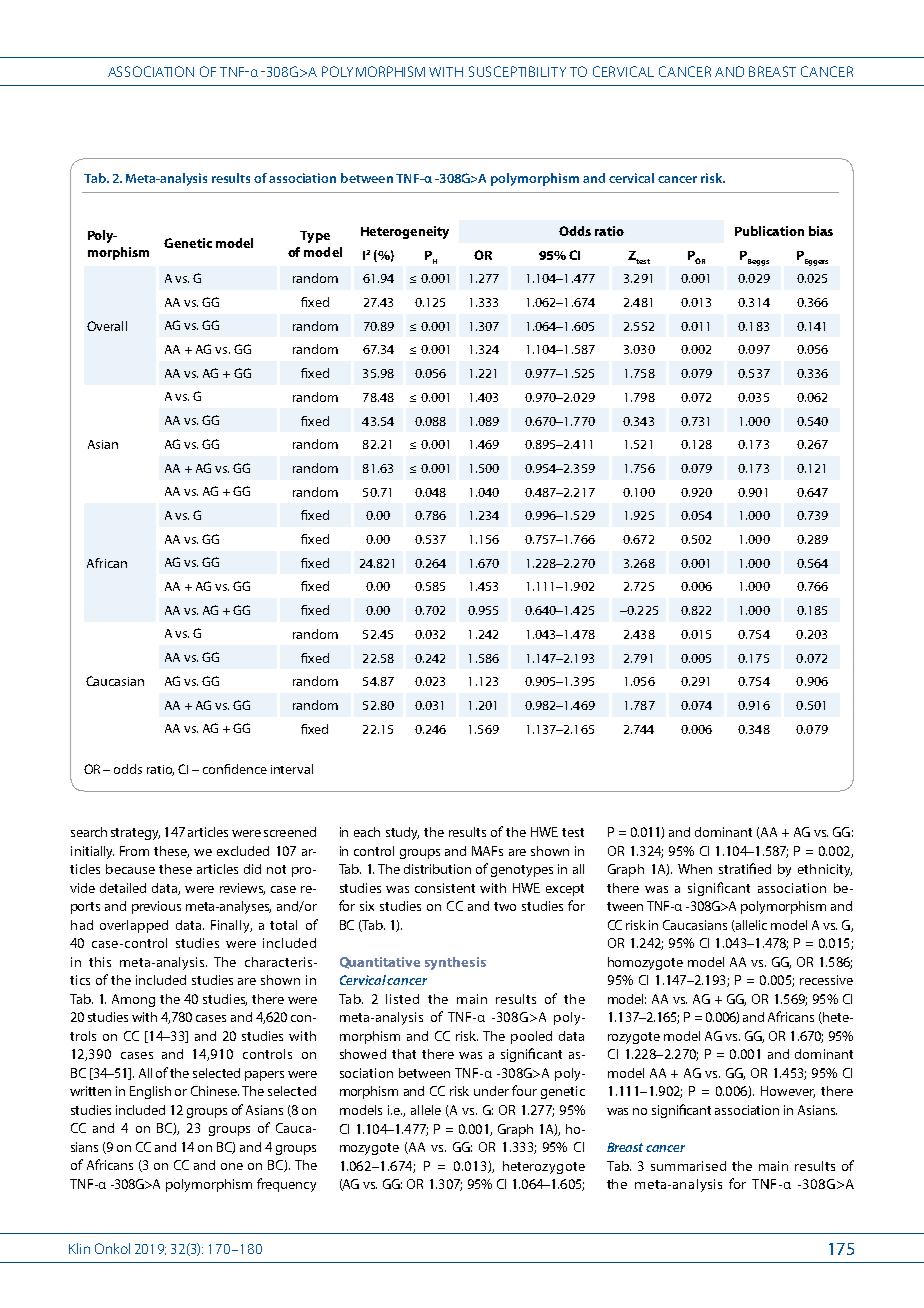 This image has width=924, height=1308. Describe the element at coordinates (426, 1110) in the image. I see `allele` at that location.
